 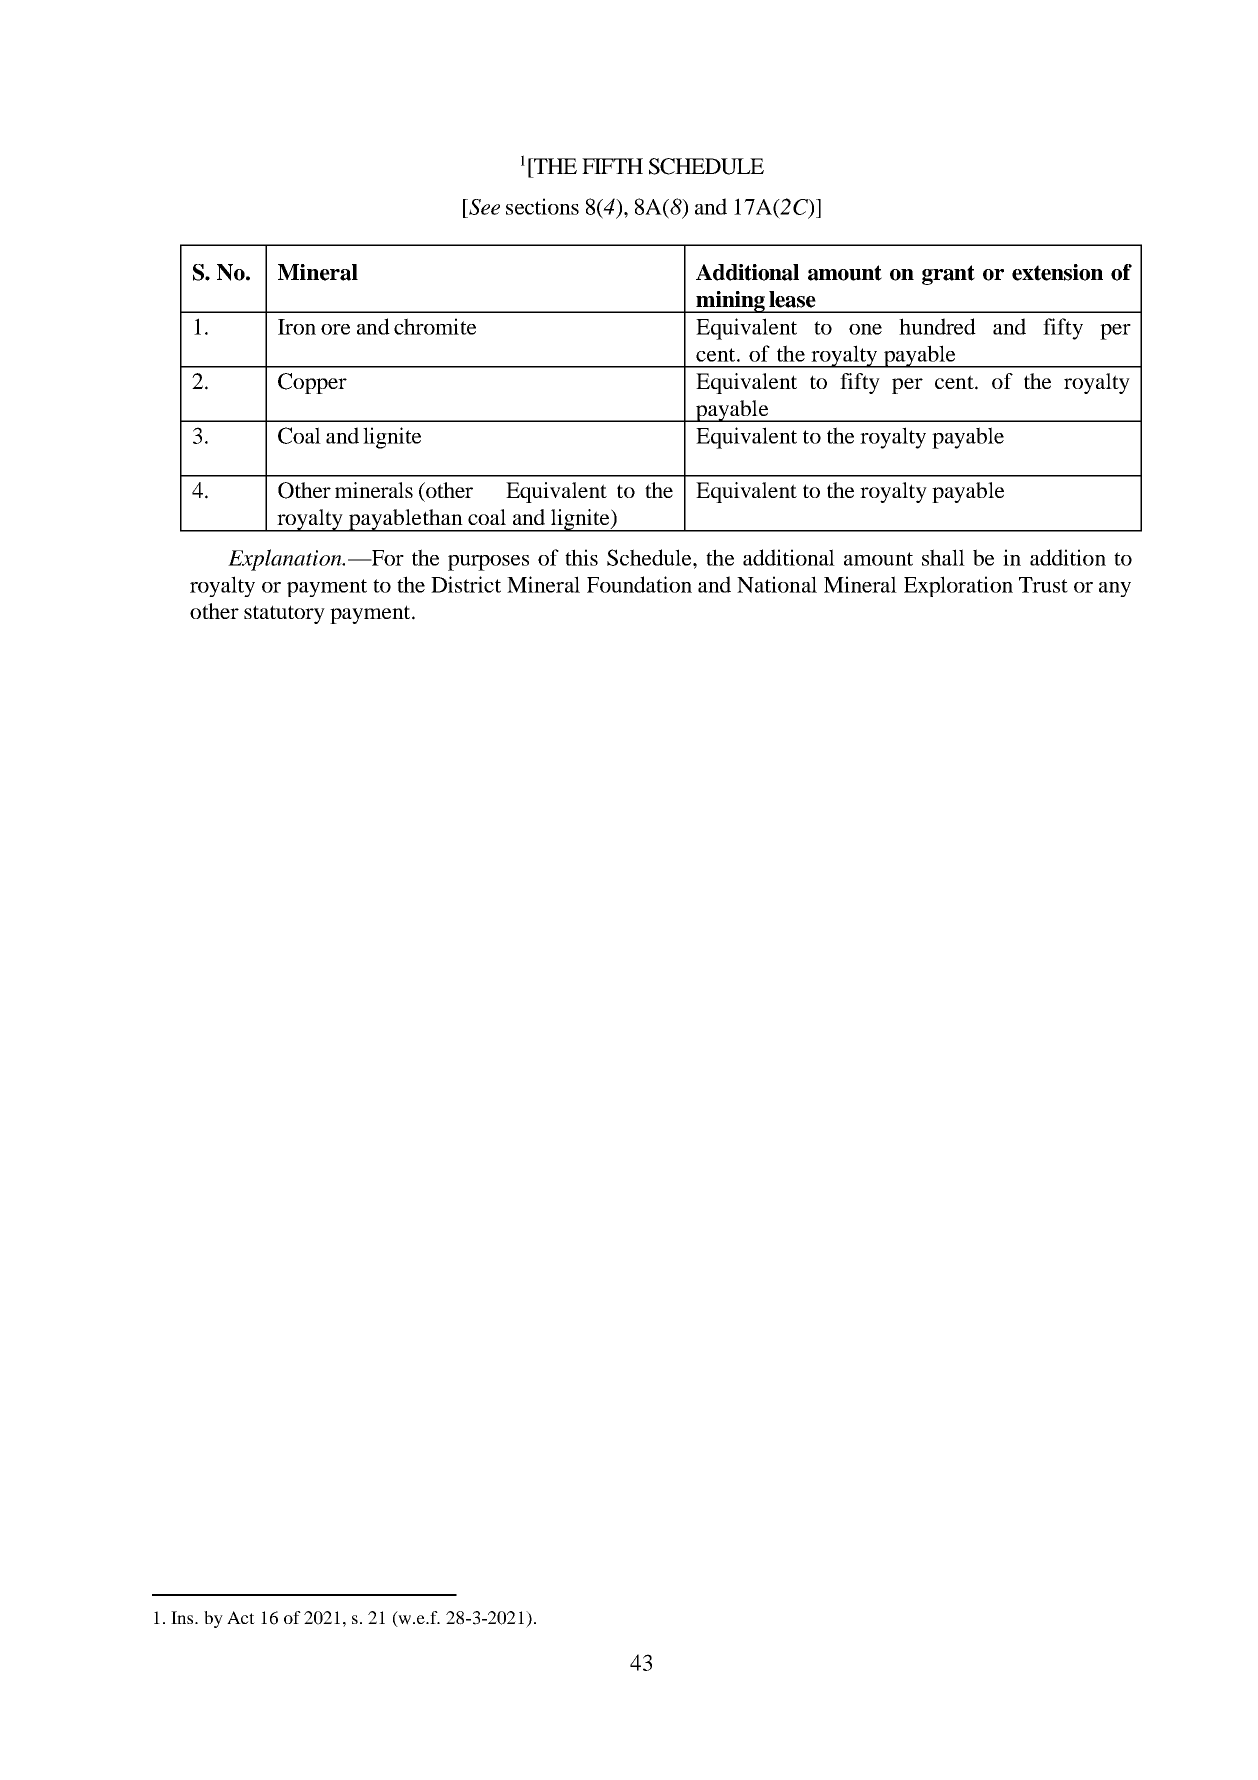 What do you see at coordinates (612, 166) in the image?
I see `FIFTH` at bounding box center [612, 166].
